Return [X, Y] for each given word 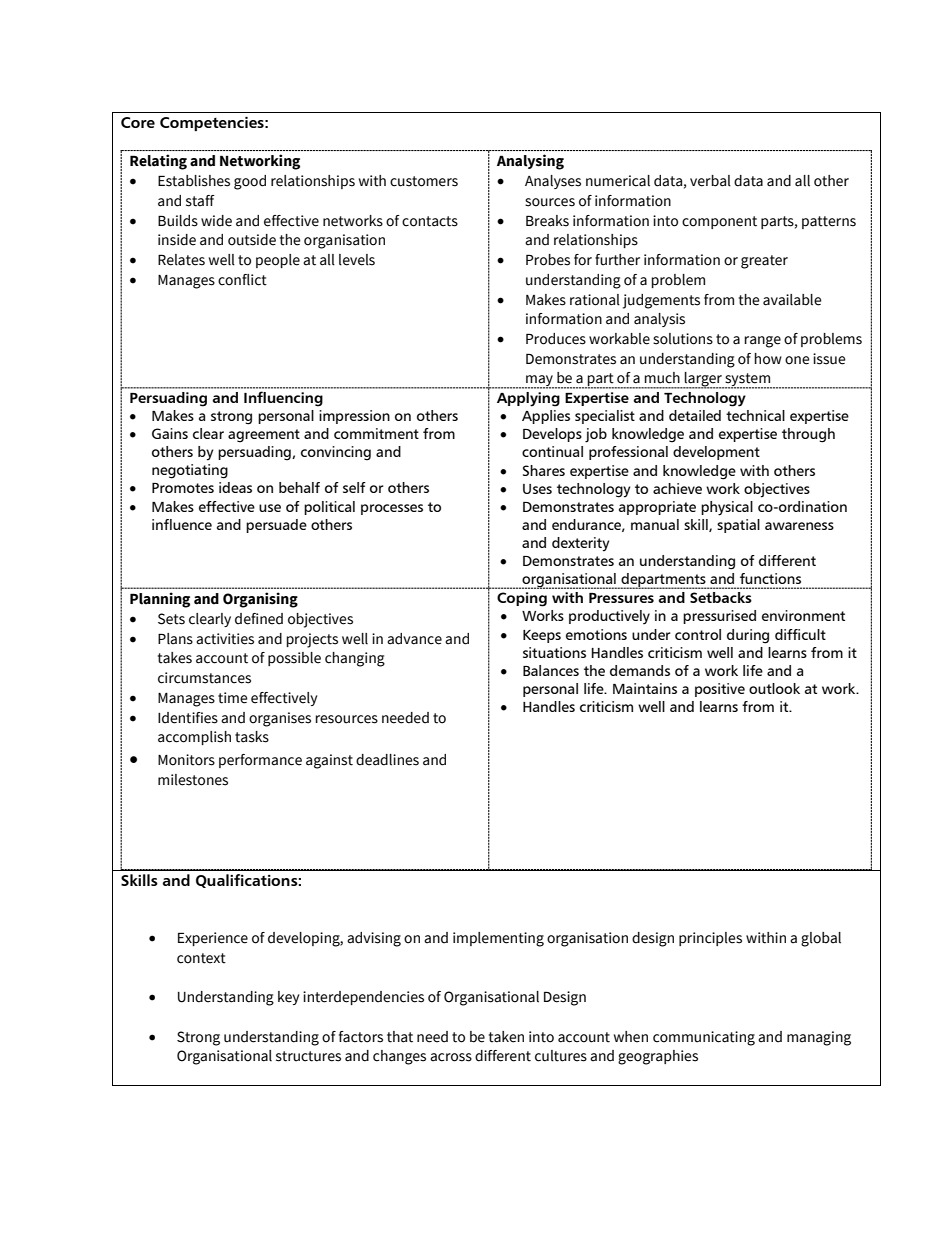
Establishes [194, 181]
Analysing [530, 162]
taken [506, 1037]
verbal [710, 181]
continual [552, 451]
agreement [264, 436]
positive [720, 690]
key [288, 998]
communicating [704, 1038]
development [716, 453]
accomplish [194, 738]
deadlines [387, 760]
